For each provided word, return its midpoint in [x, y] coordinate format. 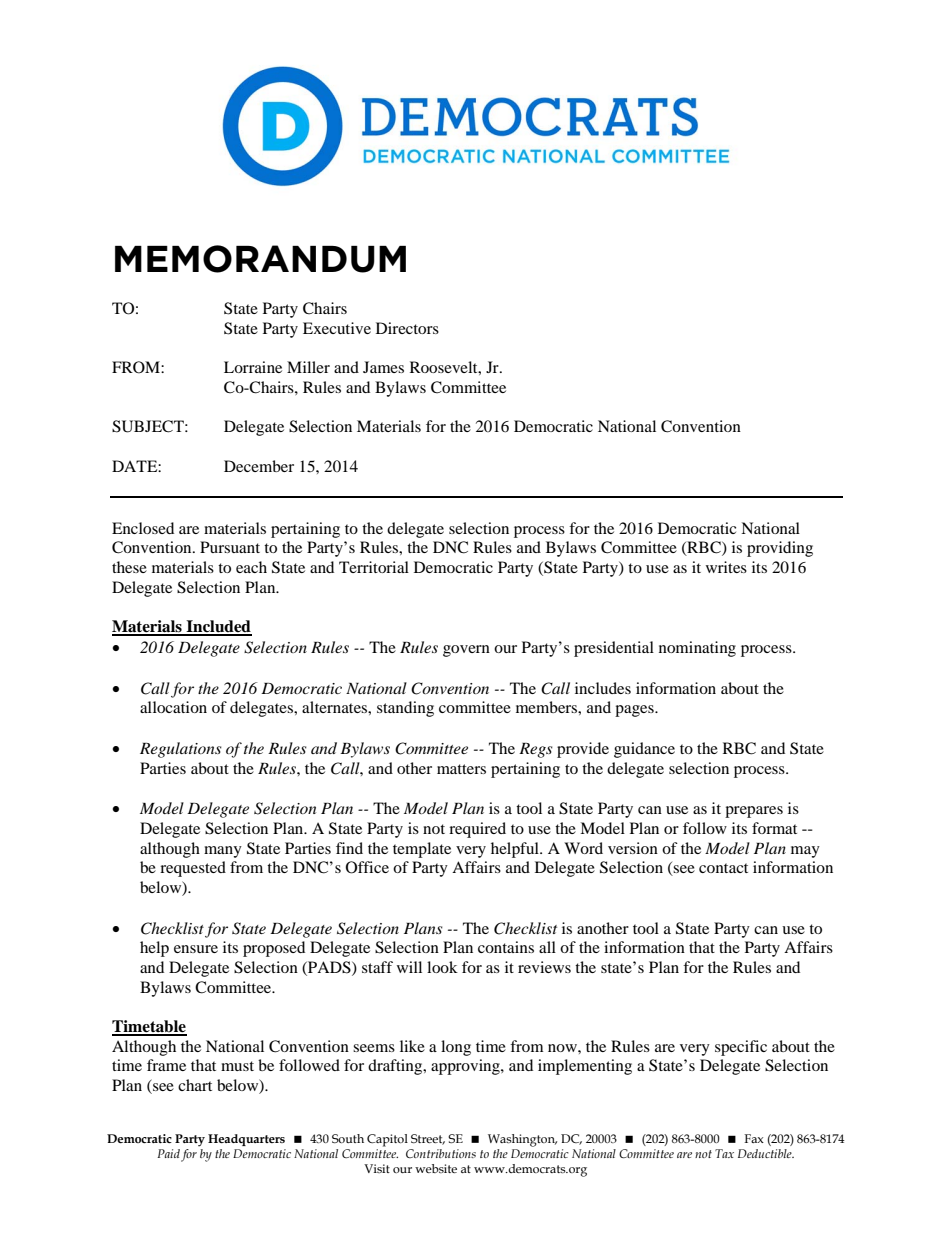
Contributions [441, 1153]
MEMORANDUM [260, 259]
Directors [407, 328]
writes [726, 567]
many [223, 852]
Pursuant [230, 547]
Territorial [374, 567]
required [477, 830]
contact [723, 868]
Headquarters [246, 1140]
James [383, 367]
